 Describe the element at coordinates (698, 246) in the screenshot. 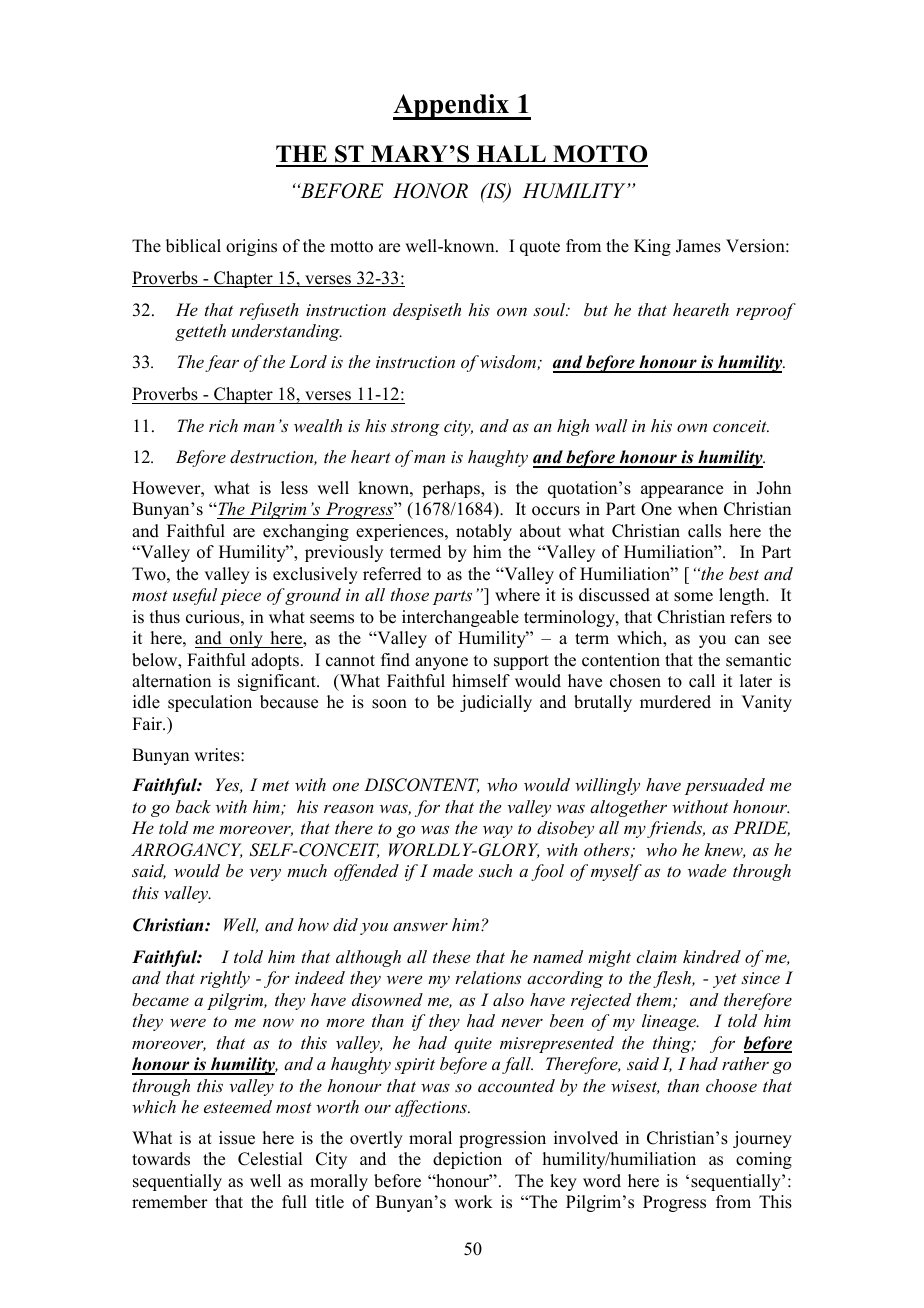

I see `James` at that location.
